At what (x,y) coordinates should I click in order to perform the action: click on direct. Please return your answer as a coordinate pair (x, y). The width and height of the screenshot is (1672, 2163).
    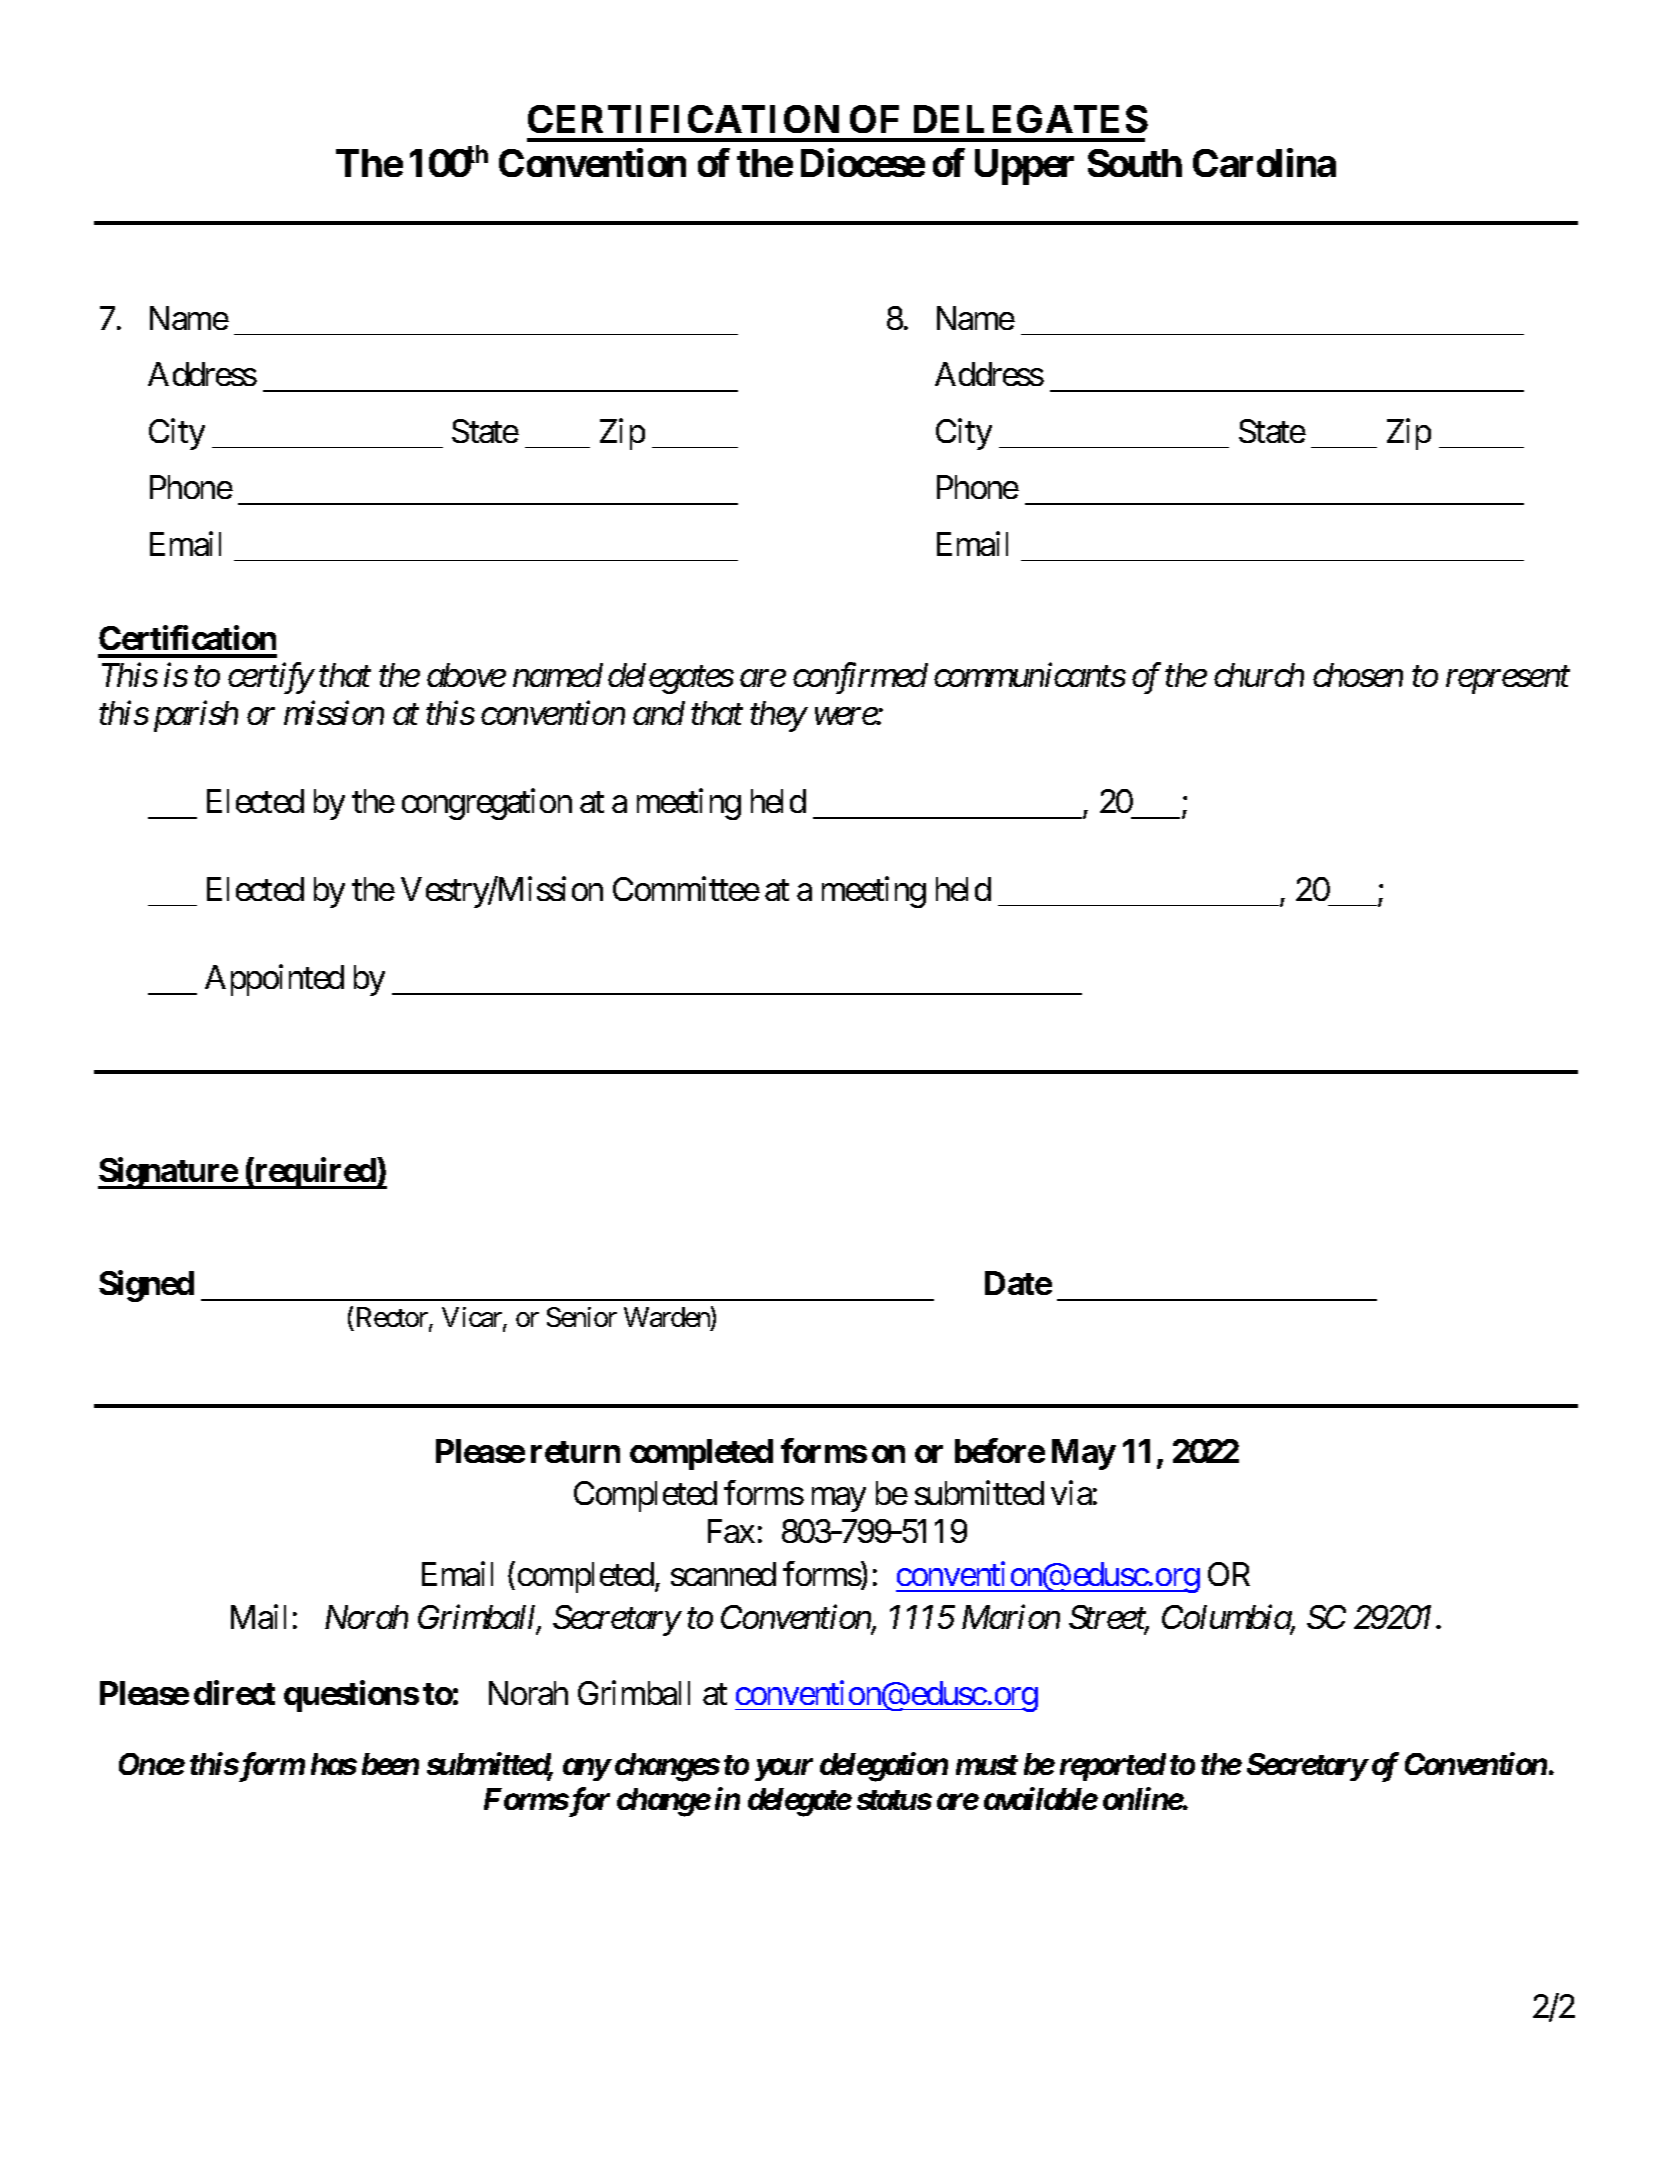
    Looking at the image, I should click on (234, 1692).
